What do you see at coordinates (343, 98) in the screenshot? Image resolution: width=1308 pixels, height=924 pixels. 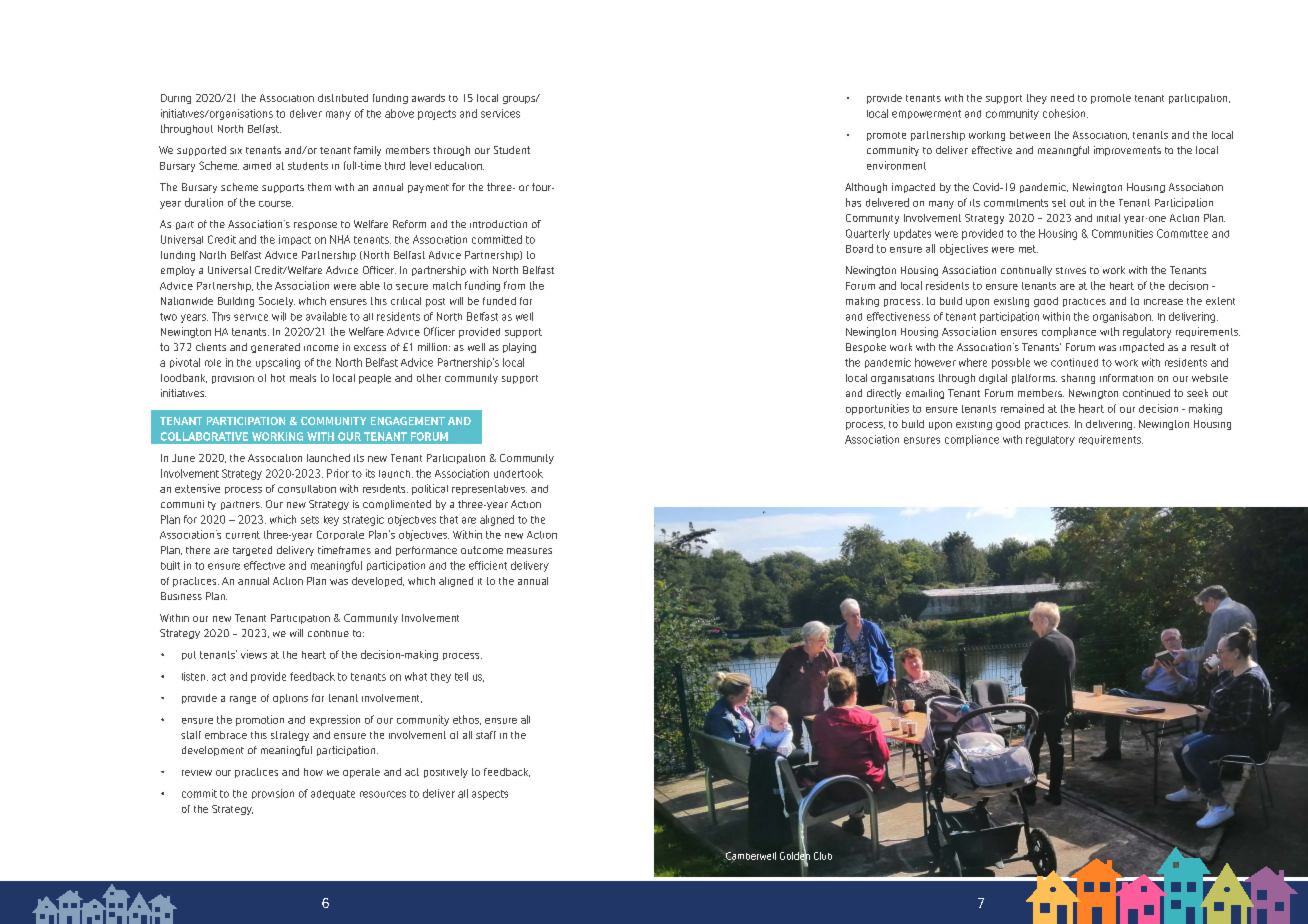 I see `distributed` at bounding box center [343, 98].
